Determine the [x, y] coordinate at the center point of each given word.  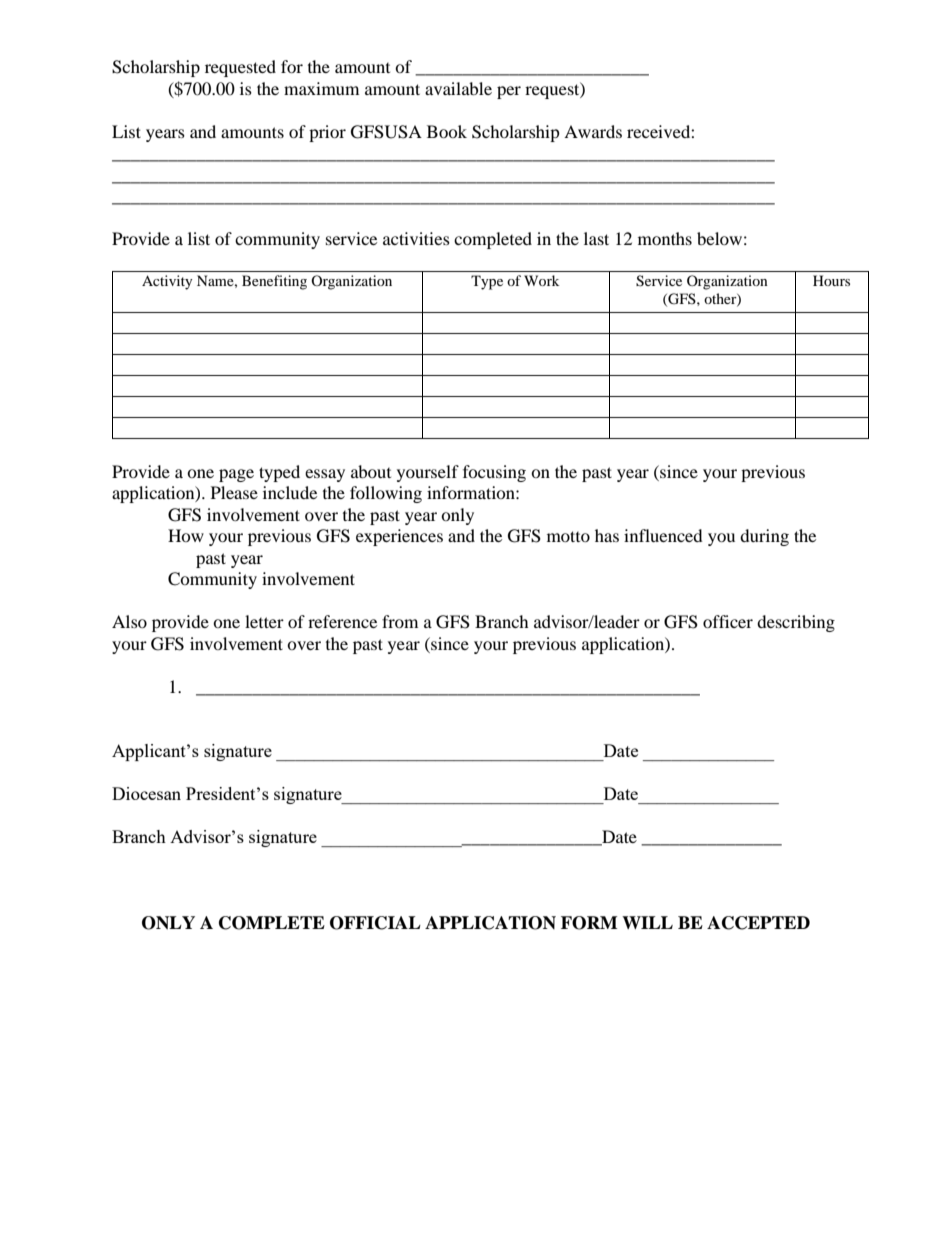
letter [264, 621]
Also [129, 621]
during [764, 537]
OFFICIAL [375, 923]
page [236, 475]
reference [342, 621]
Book [447, 131]
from [400, 621]
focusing [494, 473]
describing [796, 623]
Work [541, 280]
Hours [831, 280]
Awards [593, 131]
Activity [167, 282]
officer [728, 621]
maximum [321, 88]
